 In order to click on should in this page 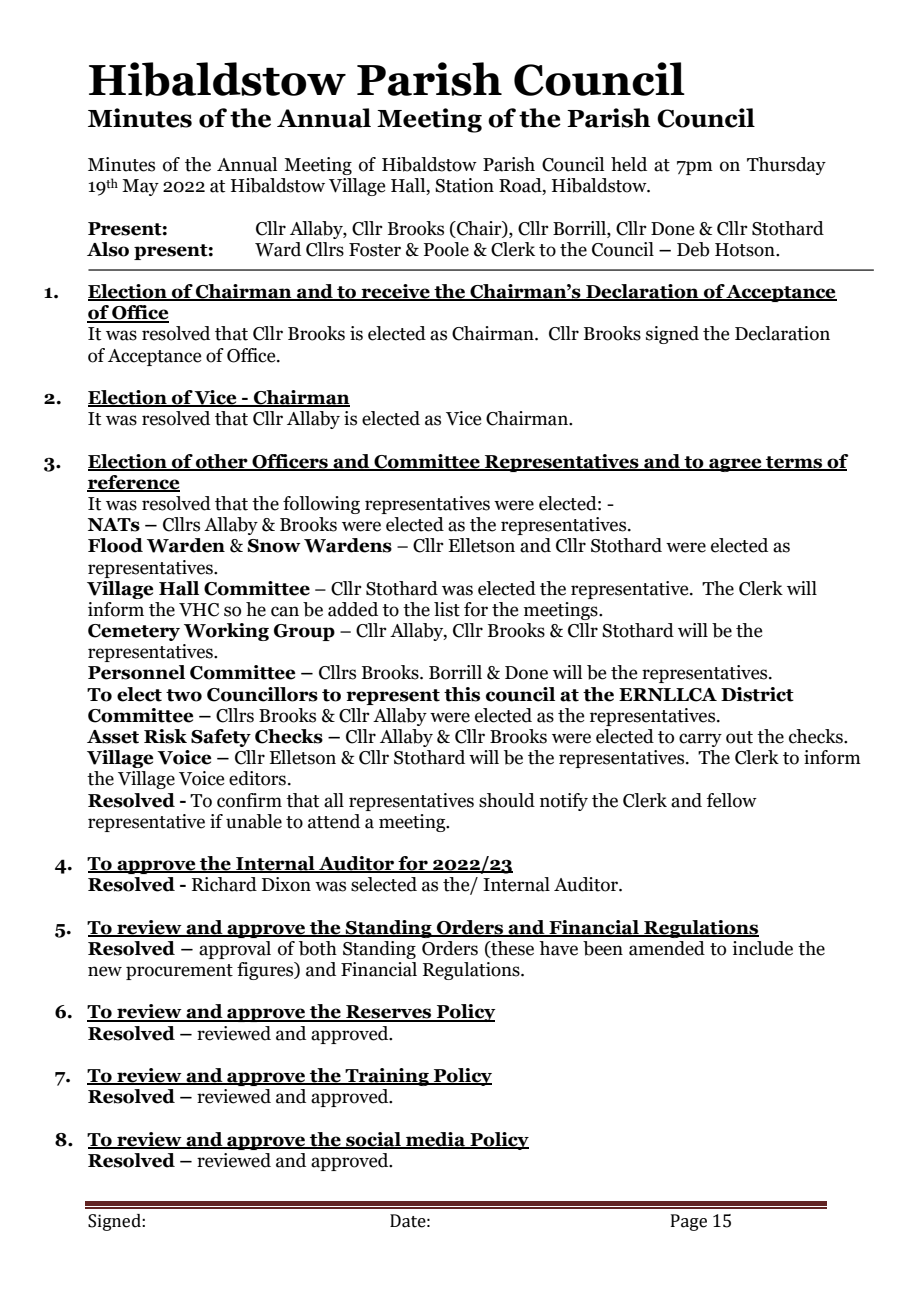, I will do `click(507, 800)`.
